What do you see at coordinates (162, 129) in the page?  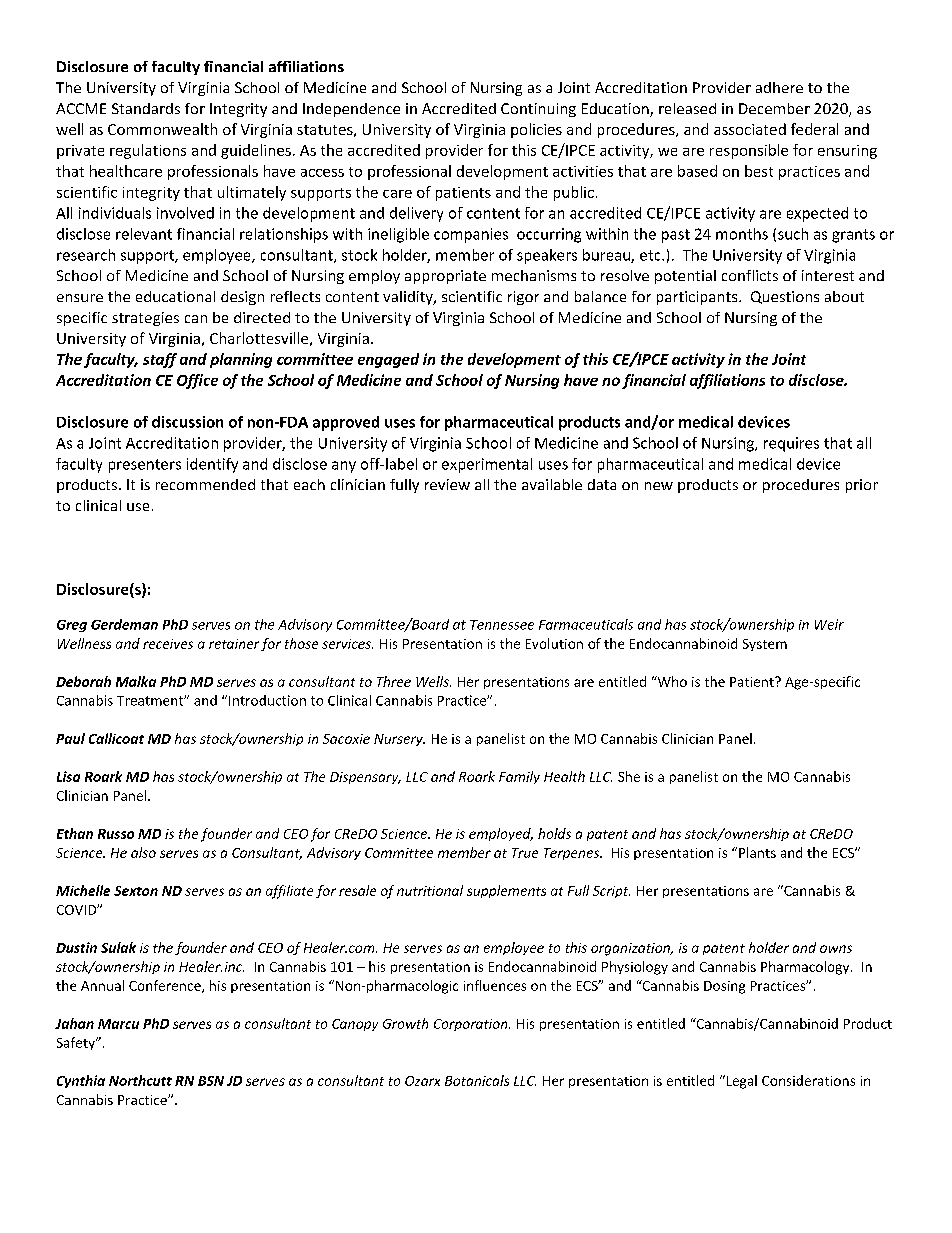 I see `Commonwealth` at bounding box center [162, 129].
